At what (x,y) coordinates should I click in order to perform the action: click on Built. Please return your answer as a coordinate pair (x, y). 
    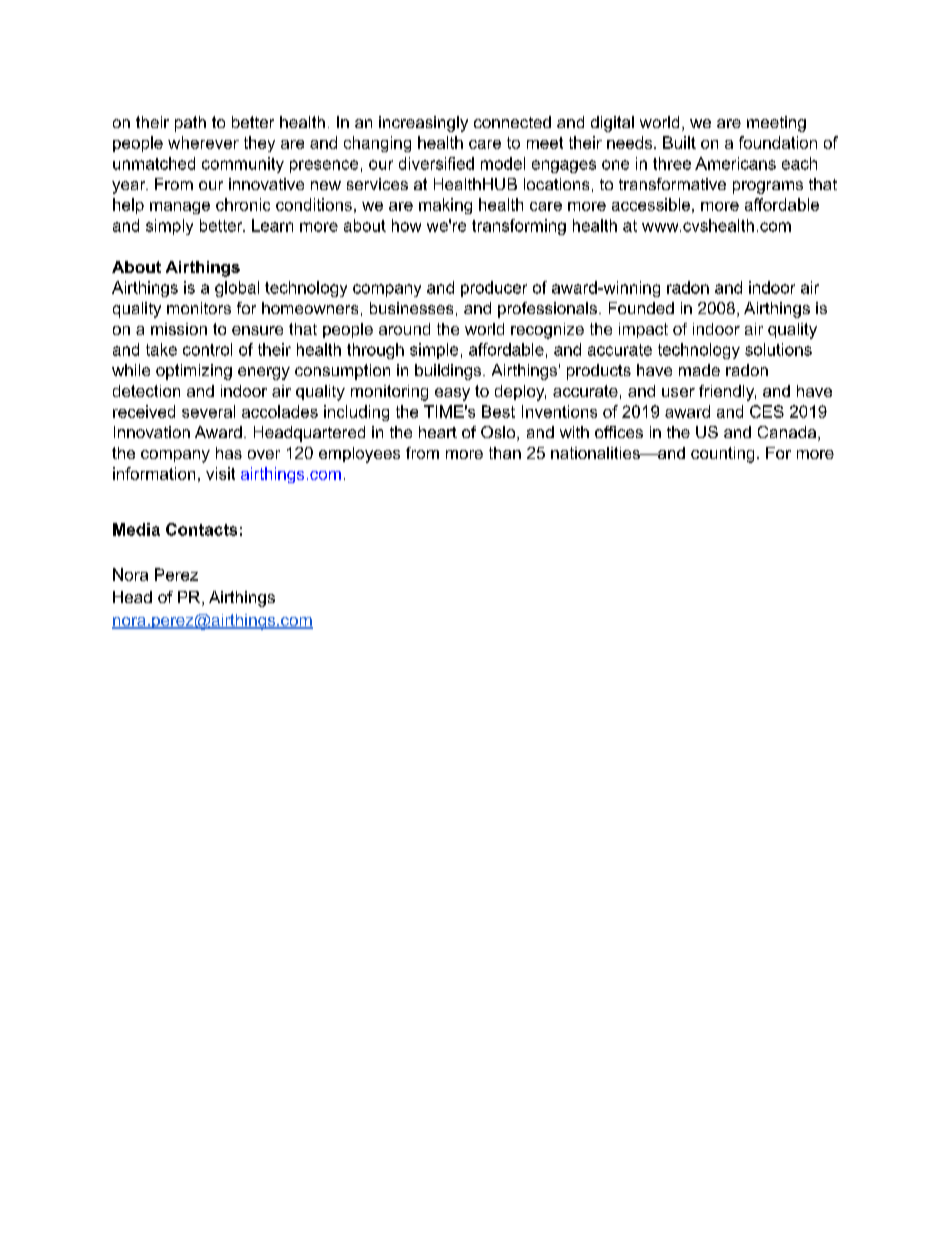
    Looking at the image, I should click on (679, 142).
